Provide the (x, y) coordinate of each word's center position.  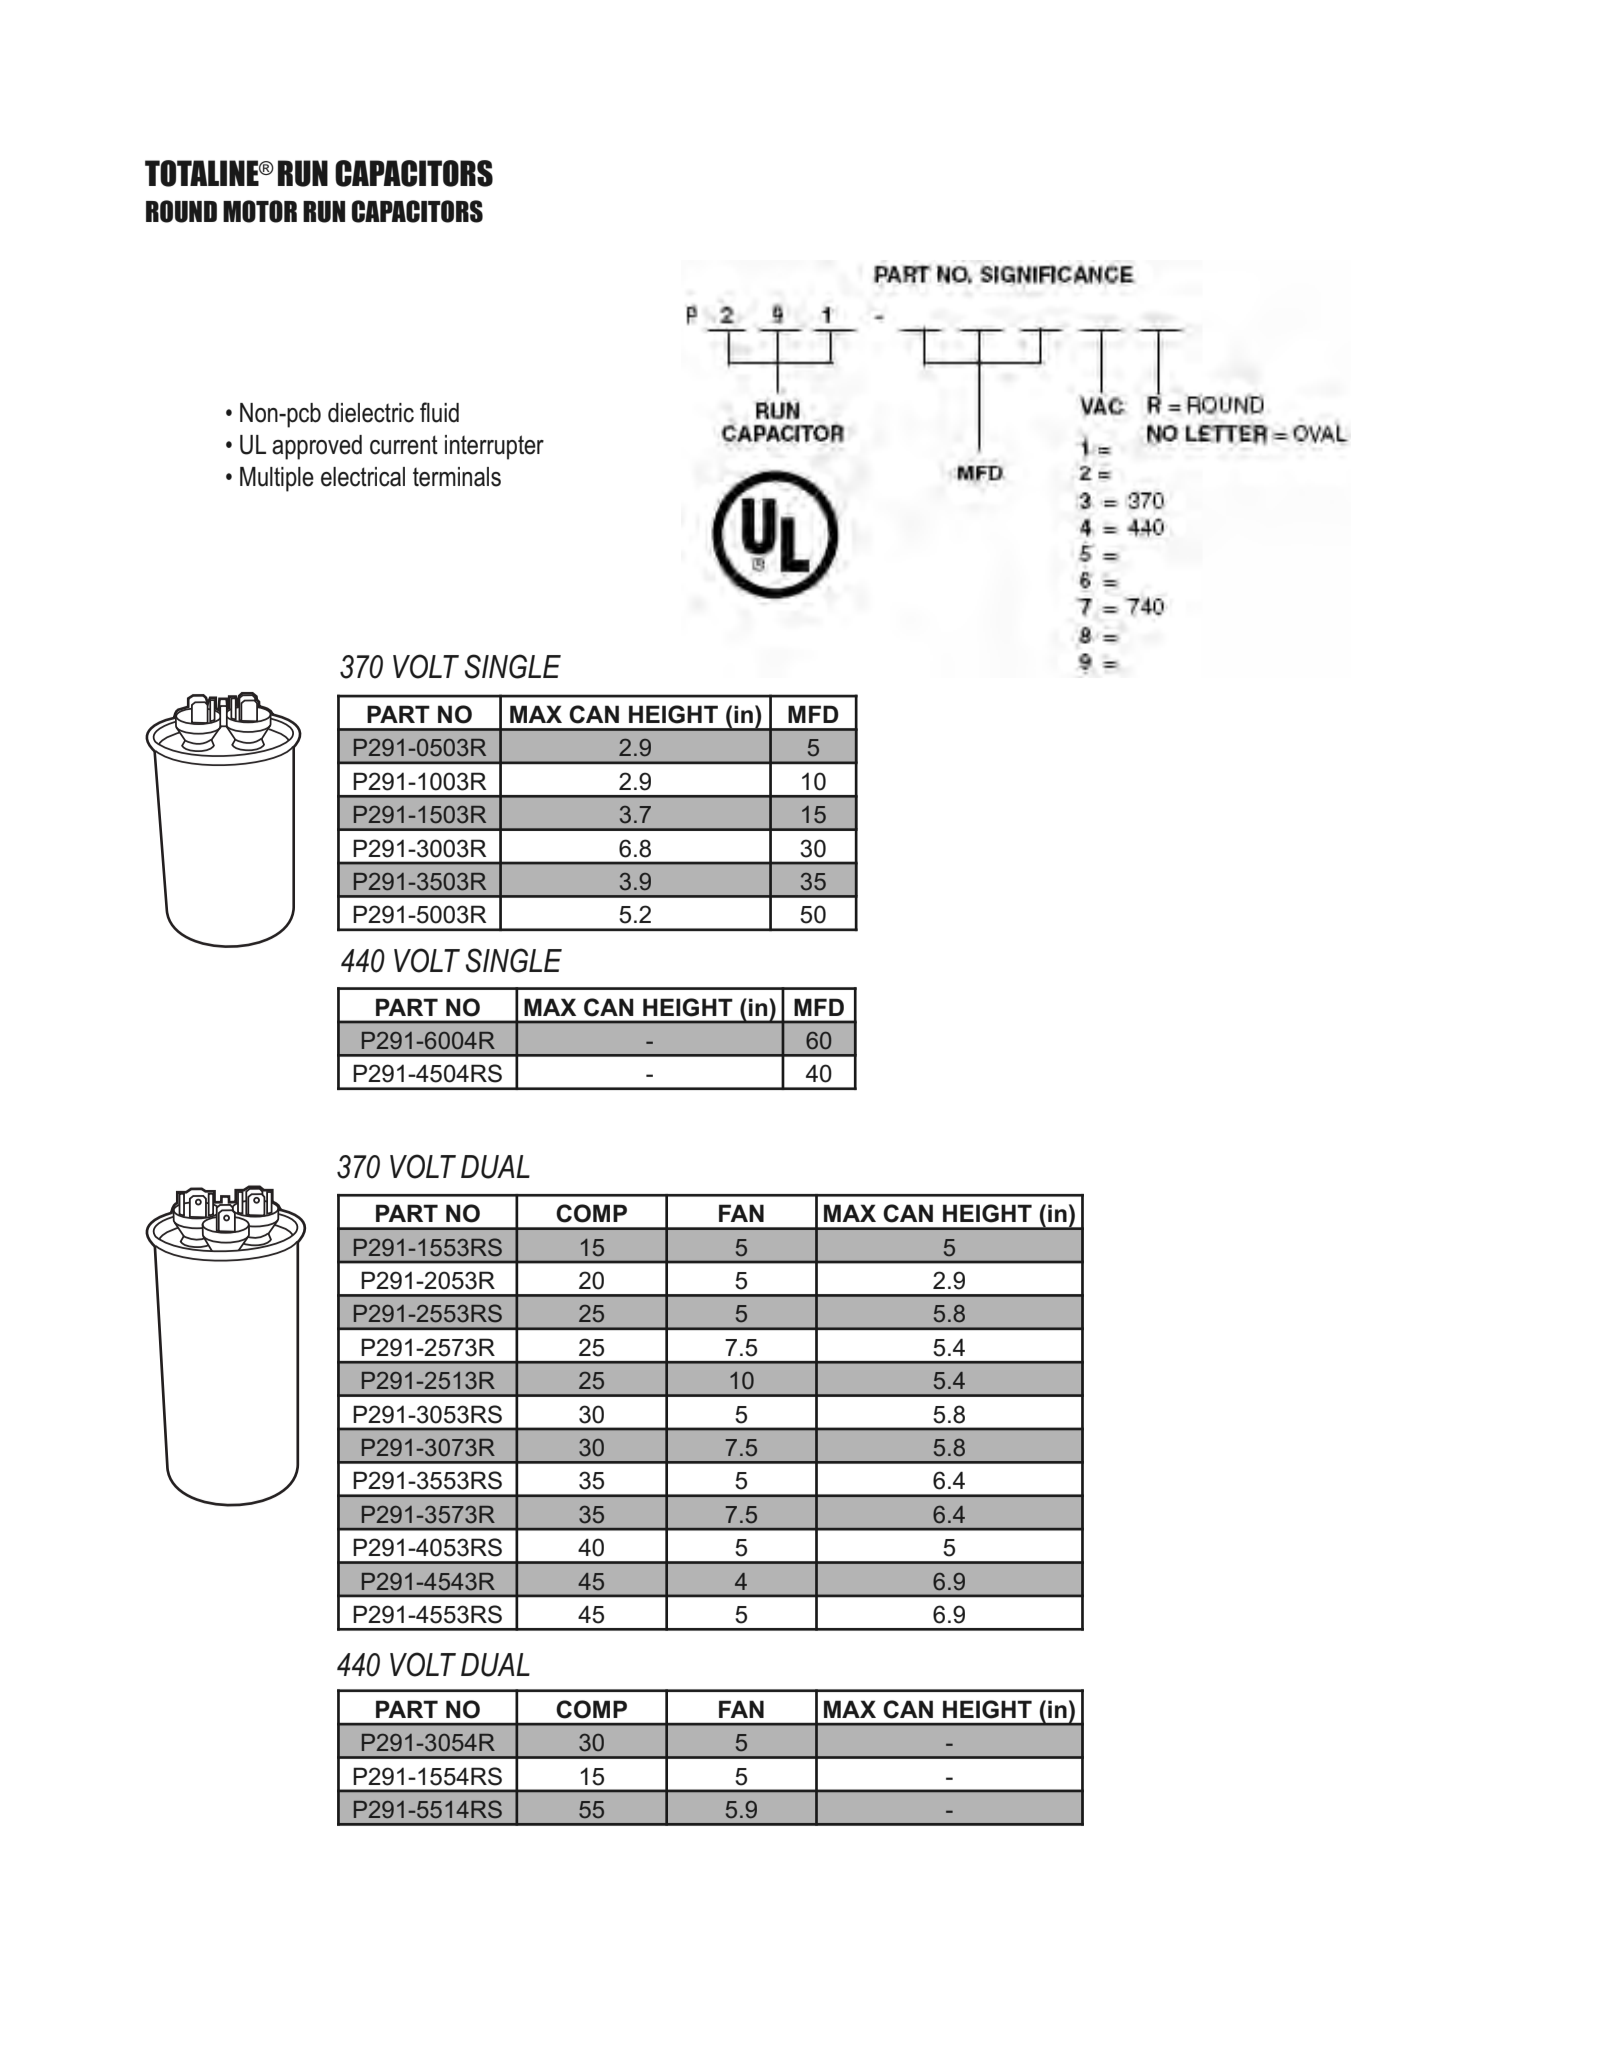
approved (317, 447)
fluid (439, 412)
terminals (457, 477)
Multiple (277, 479)
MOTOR (260, 211)
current (404, 445)
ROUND (181, 211)
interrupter (494, 447)
